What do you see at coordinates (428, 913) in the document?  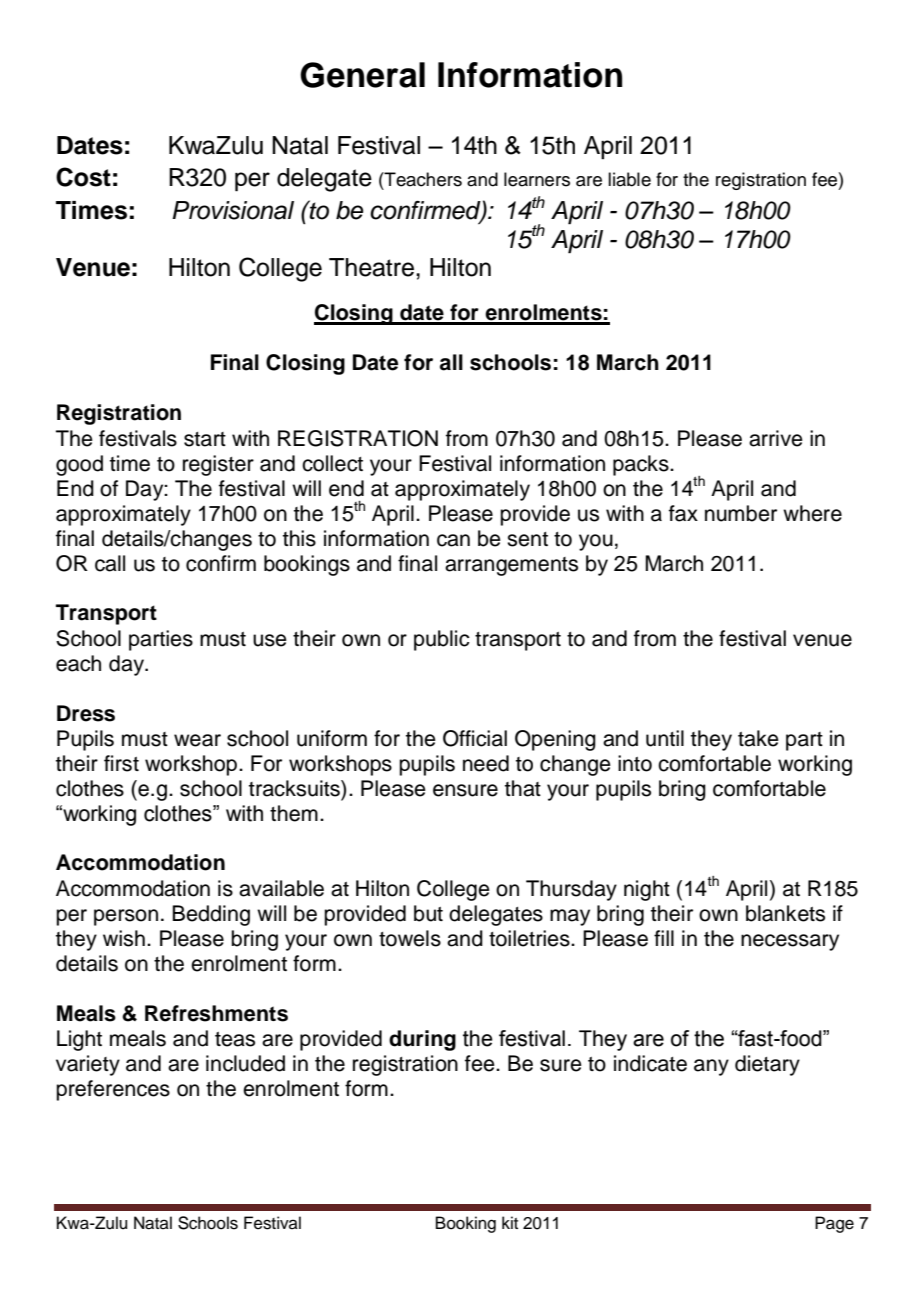 I see `but` at bounding box center [428, 913].
